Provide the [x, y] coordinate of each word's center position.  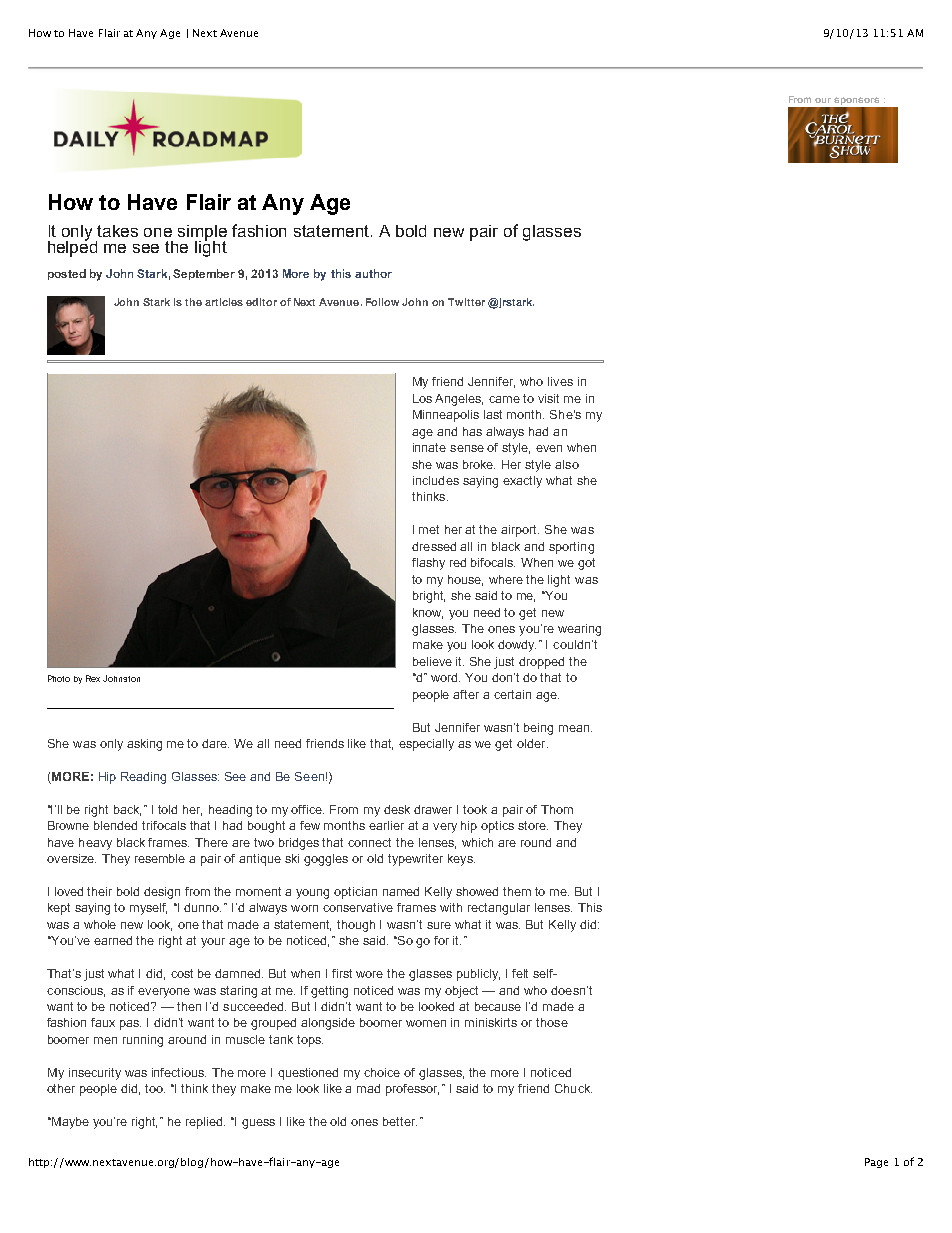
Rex [95, 678]
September [204, 274]
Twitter [466, 302]
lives [560, 381]
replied [205, 1123]
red [458, 562]
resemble [160, 858]
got [586, 564]
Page [876, 1163]
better [400, 1121]
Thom [557, 809]
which [477, 842]
